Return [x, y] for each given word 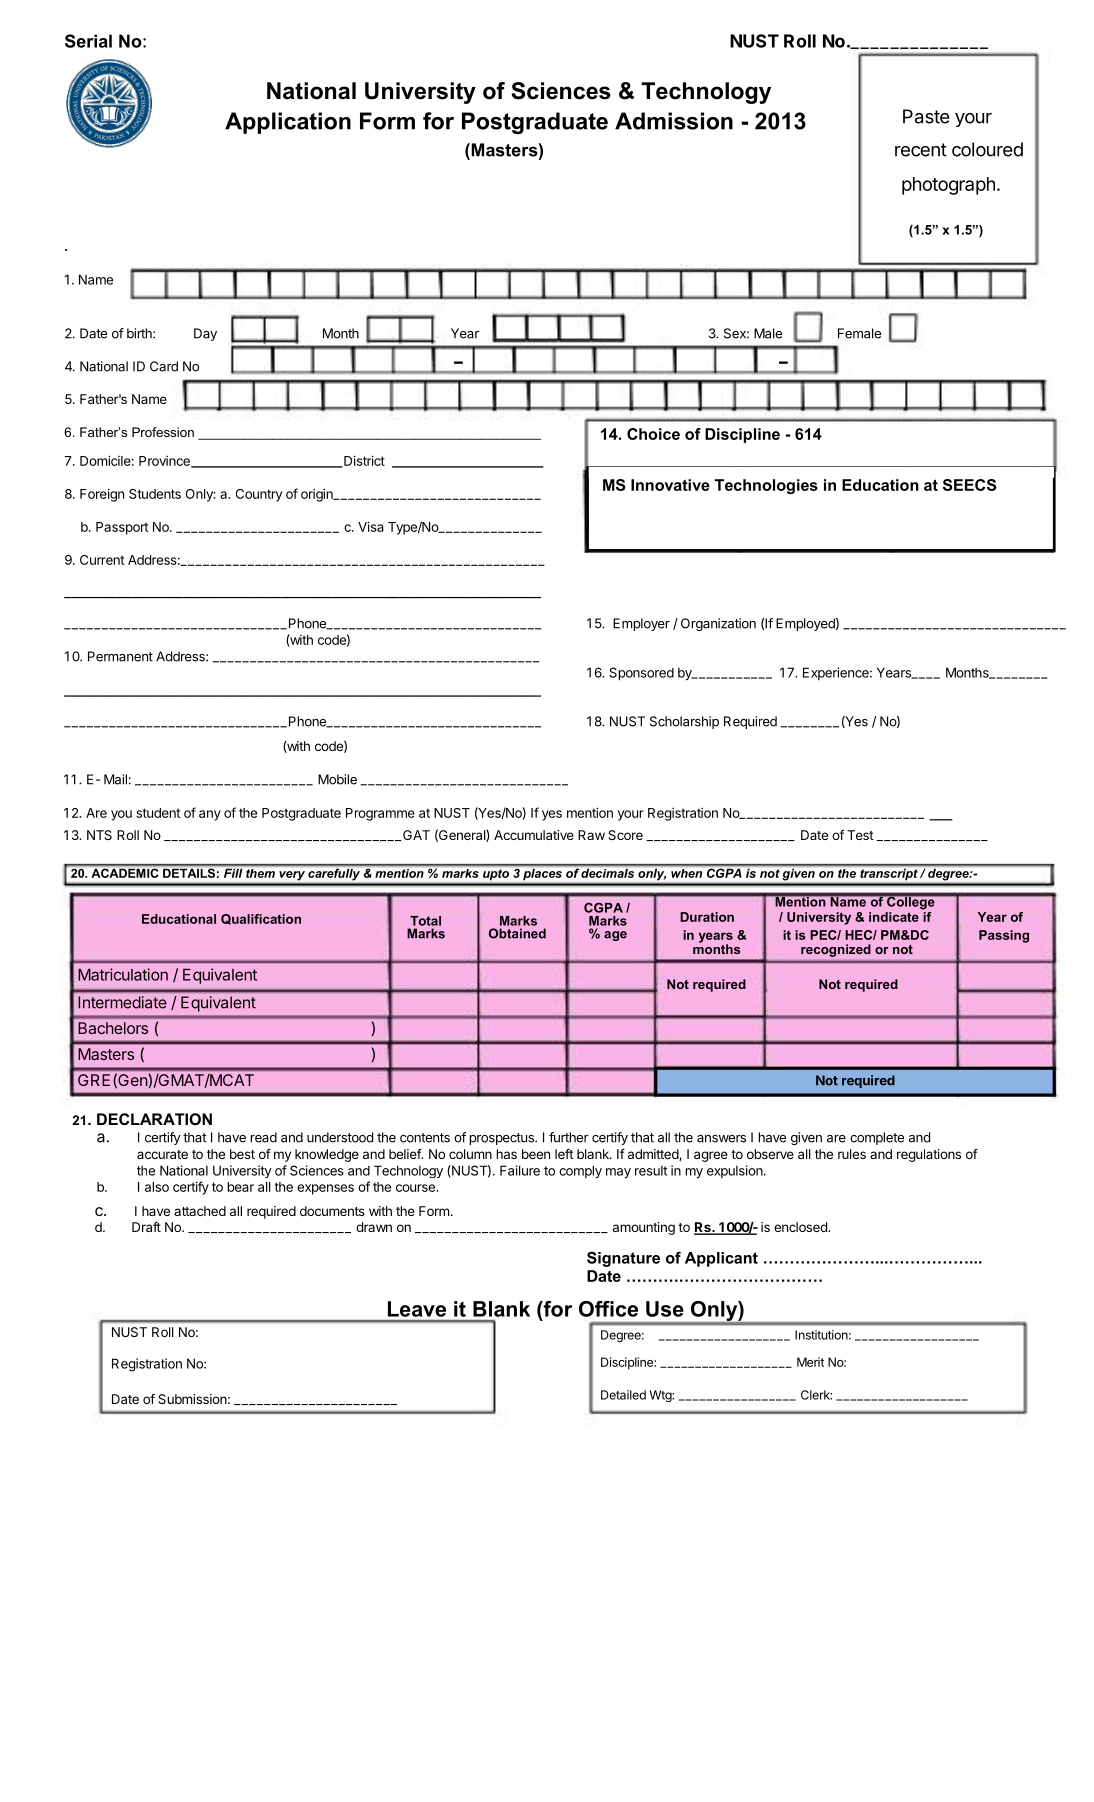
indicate [894, 917]
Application [288, 123]
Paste [926, 116]
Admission [674, 121]
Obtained [517, 933]
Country [259, 495]
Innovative [670, 485]
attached [200, 1211]
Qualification [261, 919]
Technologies [766, 486]
